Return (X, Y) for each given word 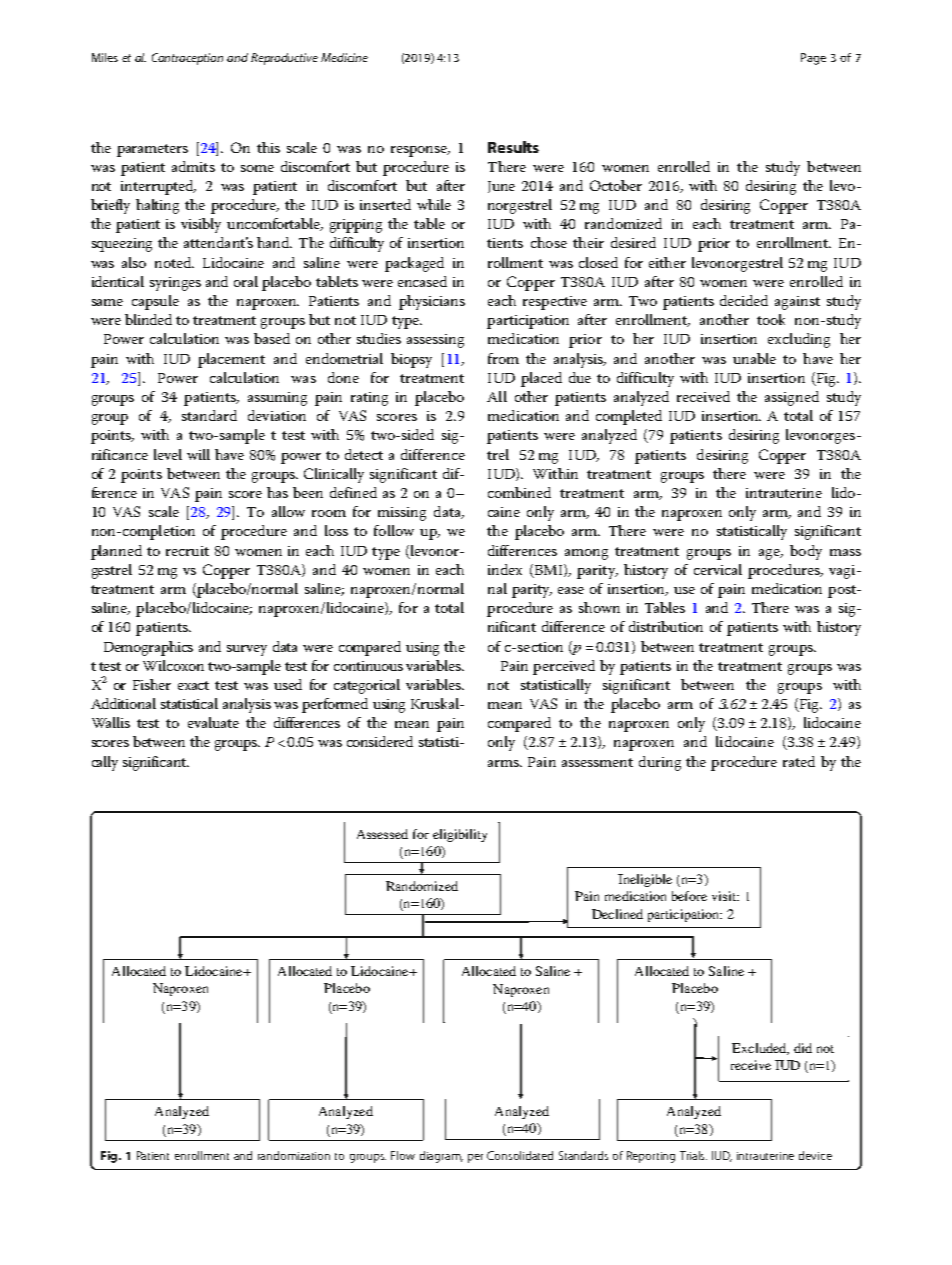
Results (513, 147)
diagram (441, 1157)
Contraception (187, 59)
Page (813, 59)
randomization (294, 1155)
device (815, 1155)
